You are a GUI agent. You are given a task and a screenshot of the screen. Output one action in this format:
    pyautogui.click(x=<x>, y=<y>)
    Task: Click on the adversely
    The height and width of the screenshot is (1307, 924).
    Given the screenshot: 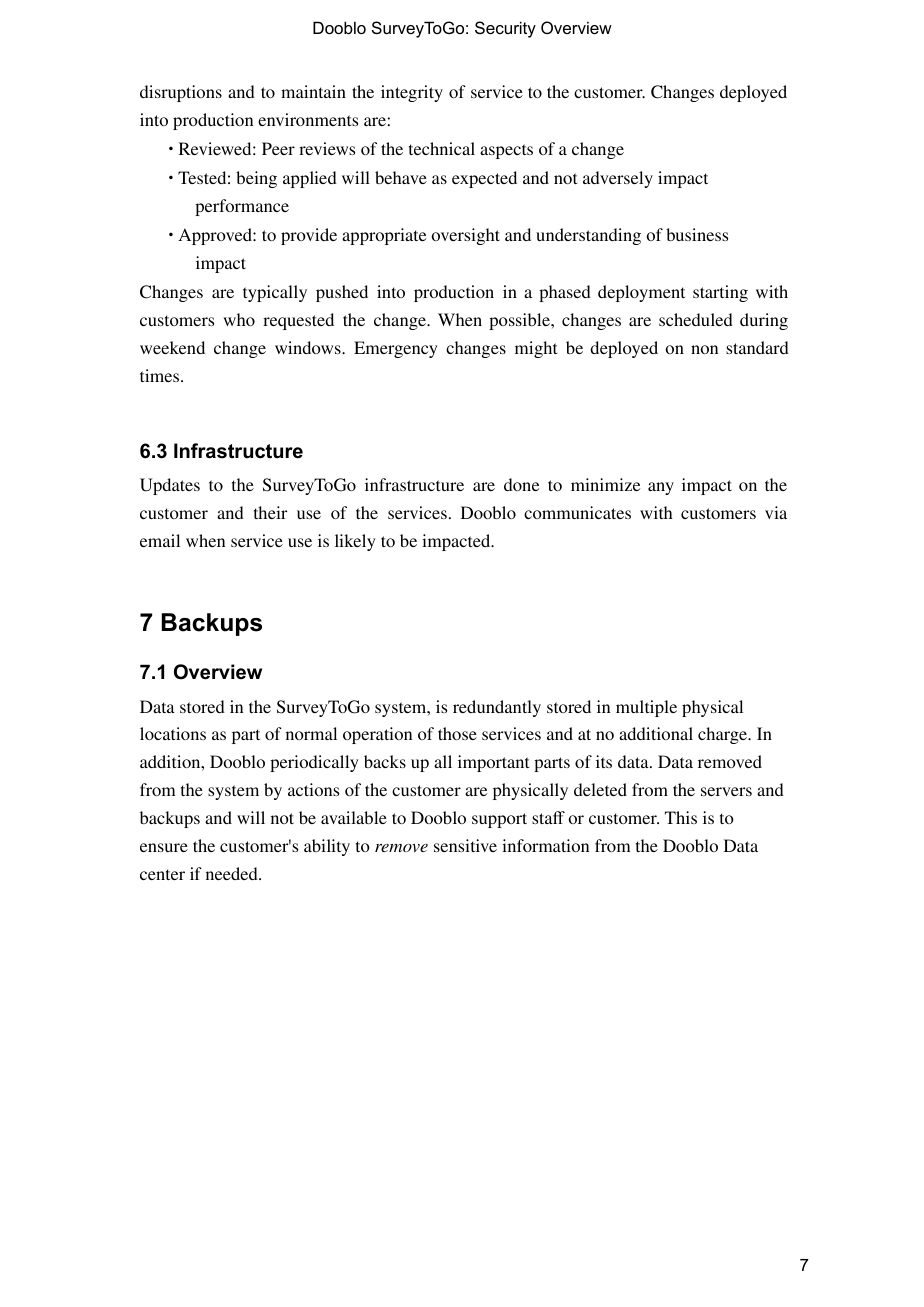 What is the action you would take?
    pyautogui.click(x=618, y=179)
